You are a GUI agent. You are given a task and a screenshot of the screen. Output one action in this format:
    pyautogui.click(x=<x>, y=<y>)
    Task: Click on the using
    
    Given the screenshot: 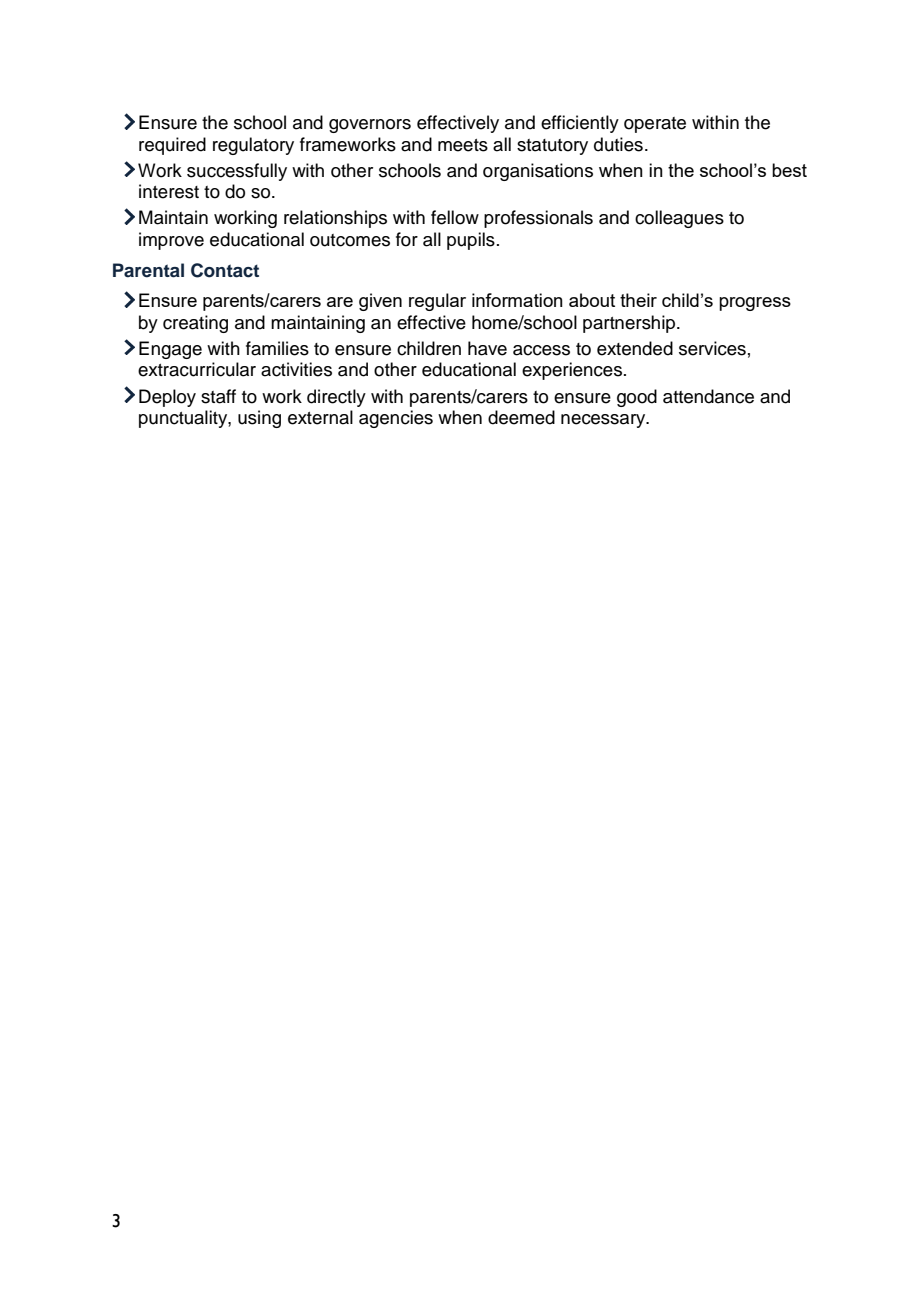 What is the action you would take?
    pyautogui.click(x=259, y=419)
